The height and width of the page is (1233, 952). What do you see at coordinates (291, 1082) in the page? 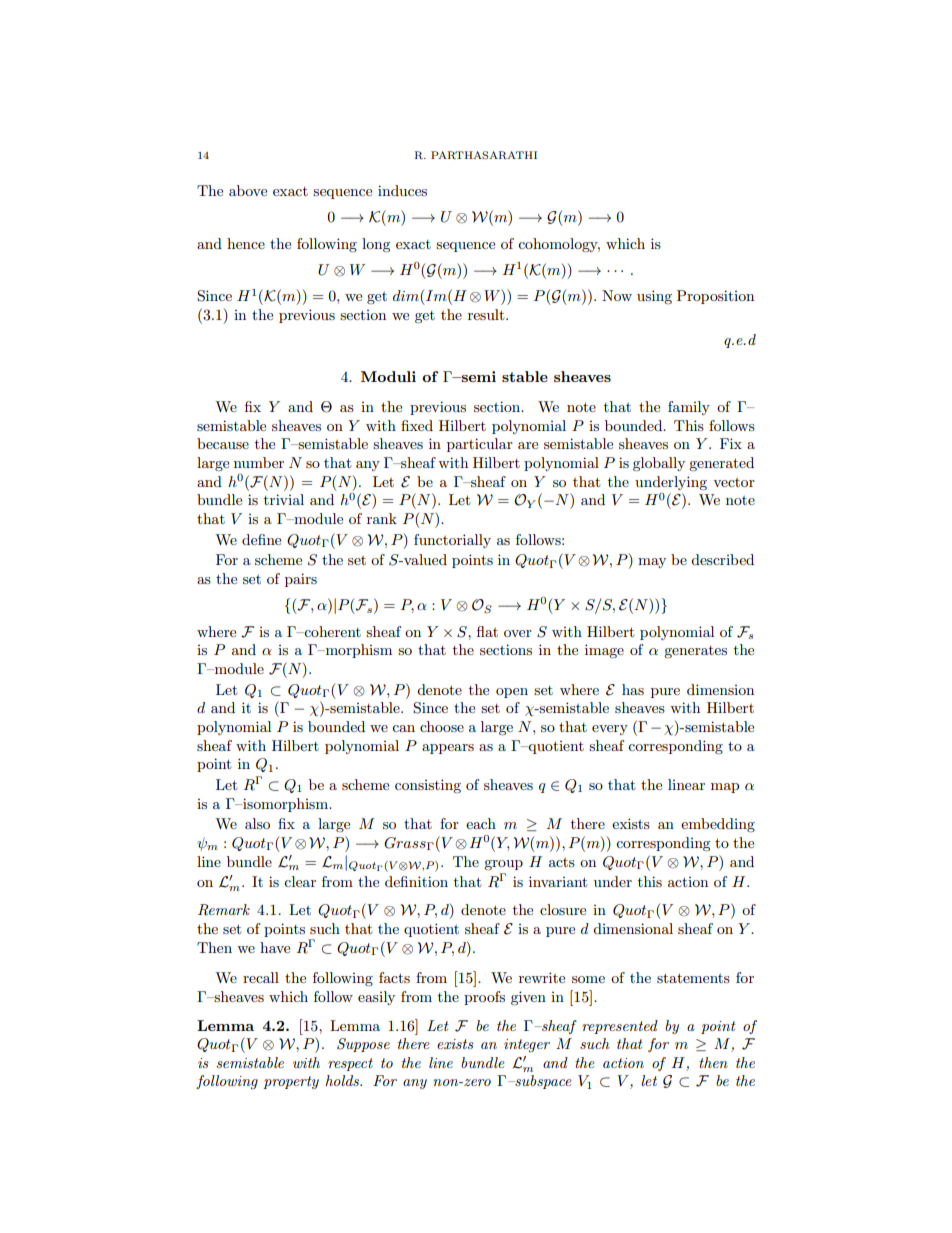
I see `property` at bounding box center [291, 1082].
